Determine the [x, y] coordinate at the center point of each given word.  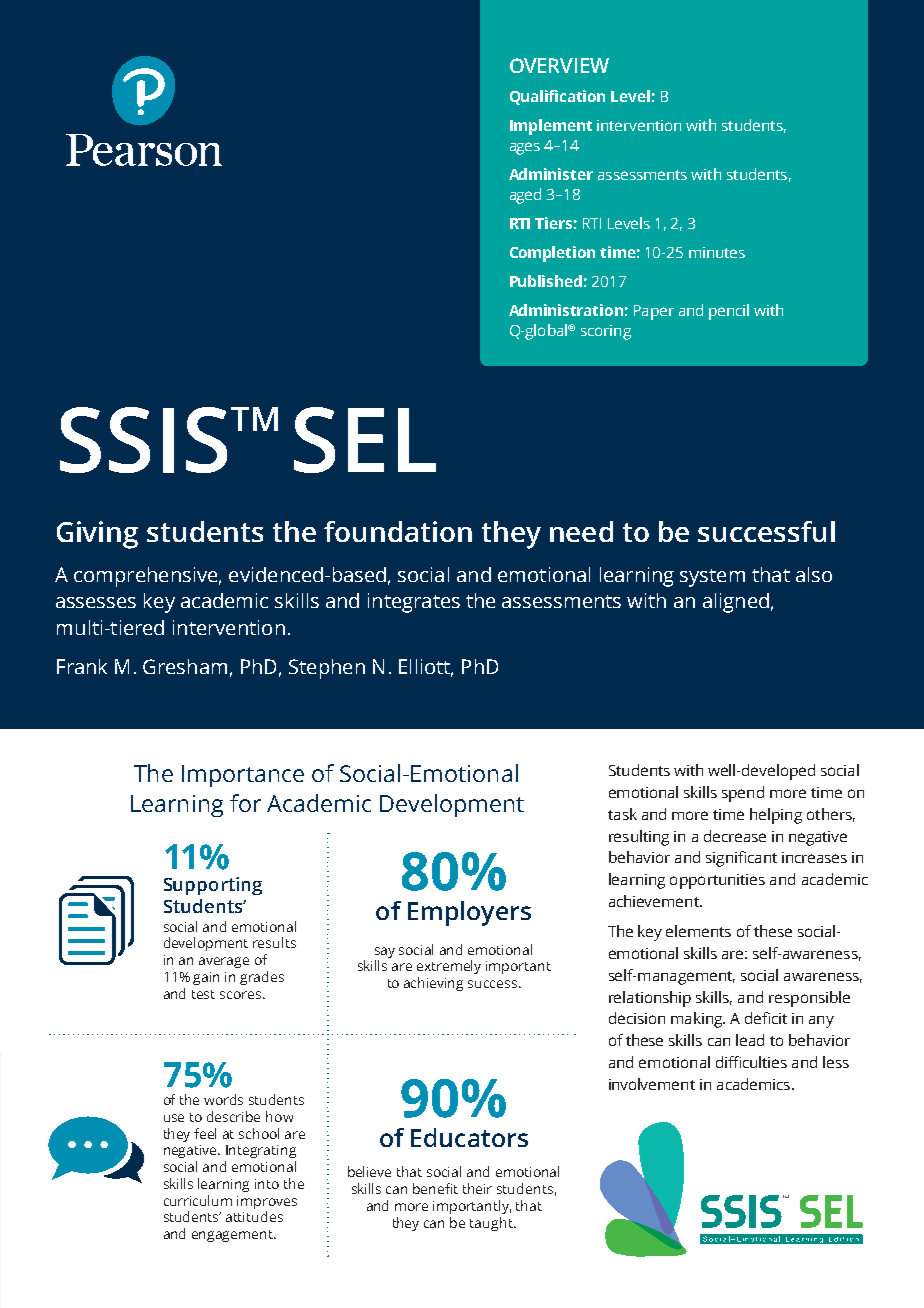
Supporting [213, 886]
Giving [97, 535]
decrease [735, 836]
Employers [469, 913]
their [477, 1188]
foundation [398, 531]
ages [525, 148]
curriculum [198, 1200]
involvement [652, 1084]
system [712, 578]
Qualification [557, 97]
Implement [551, 127]
